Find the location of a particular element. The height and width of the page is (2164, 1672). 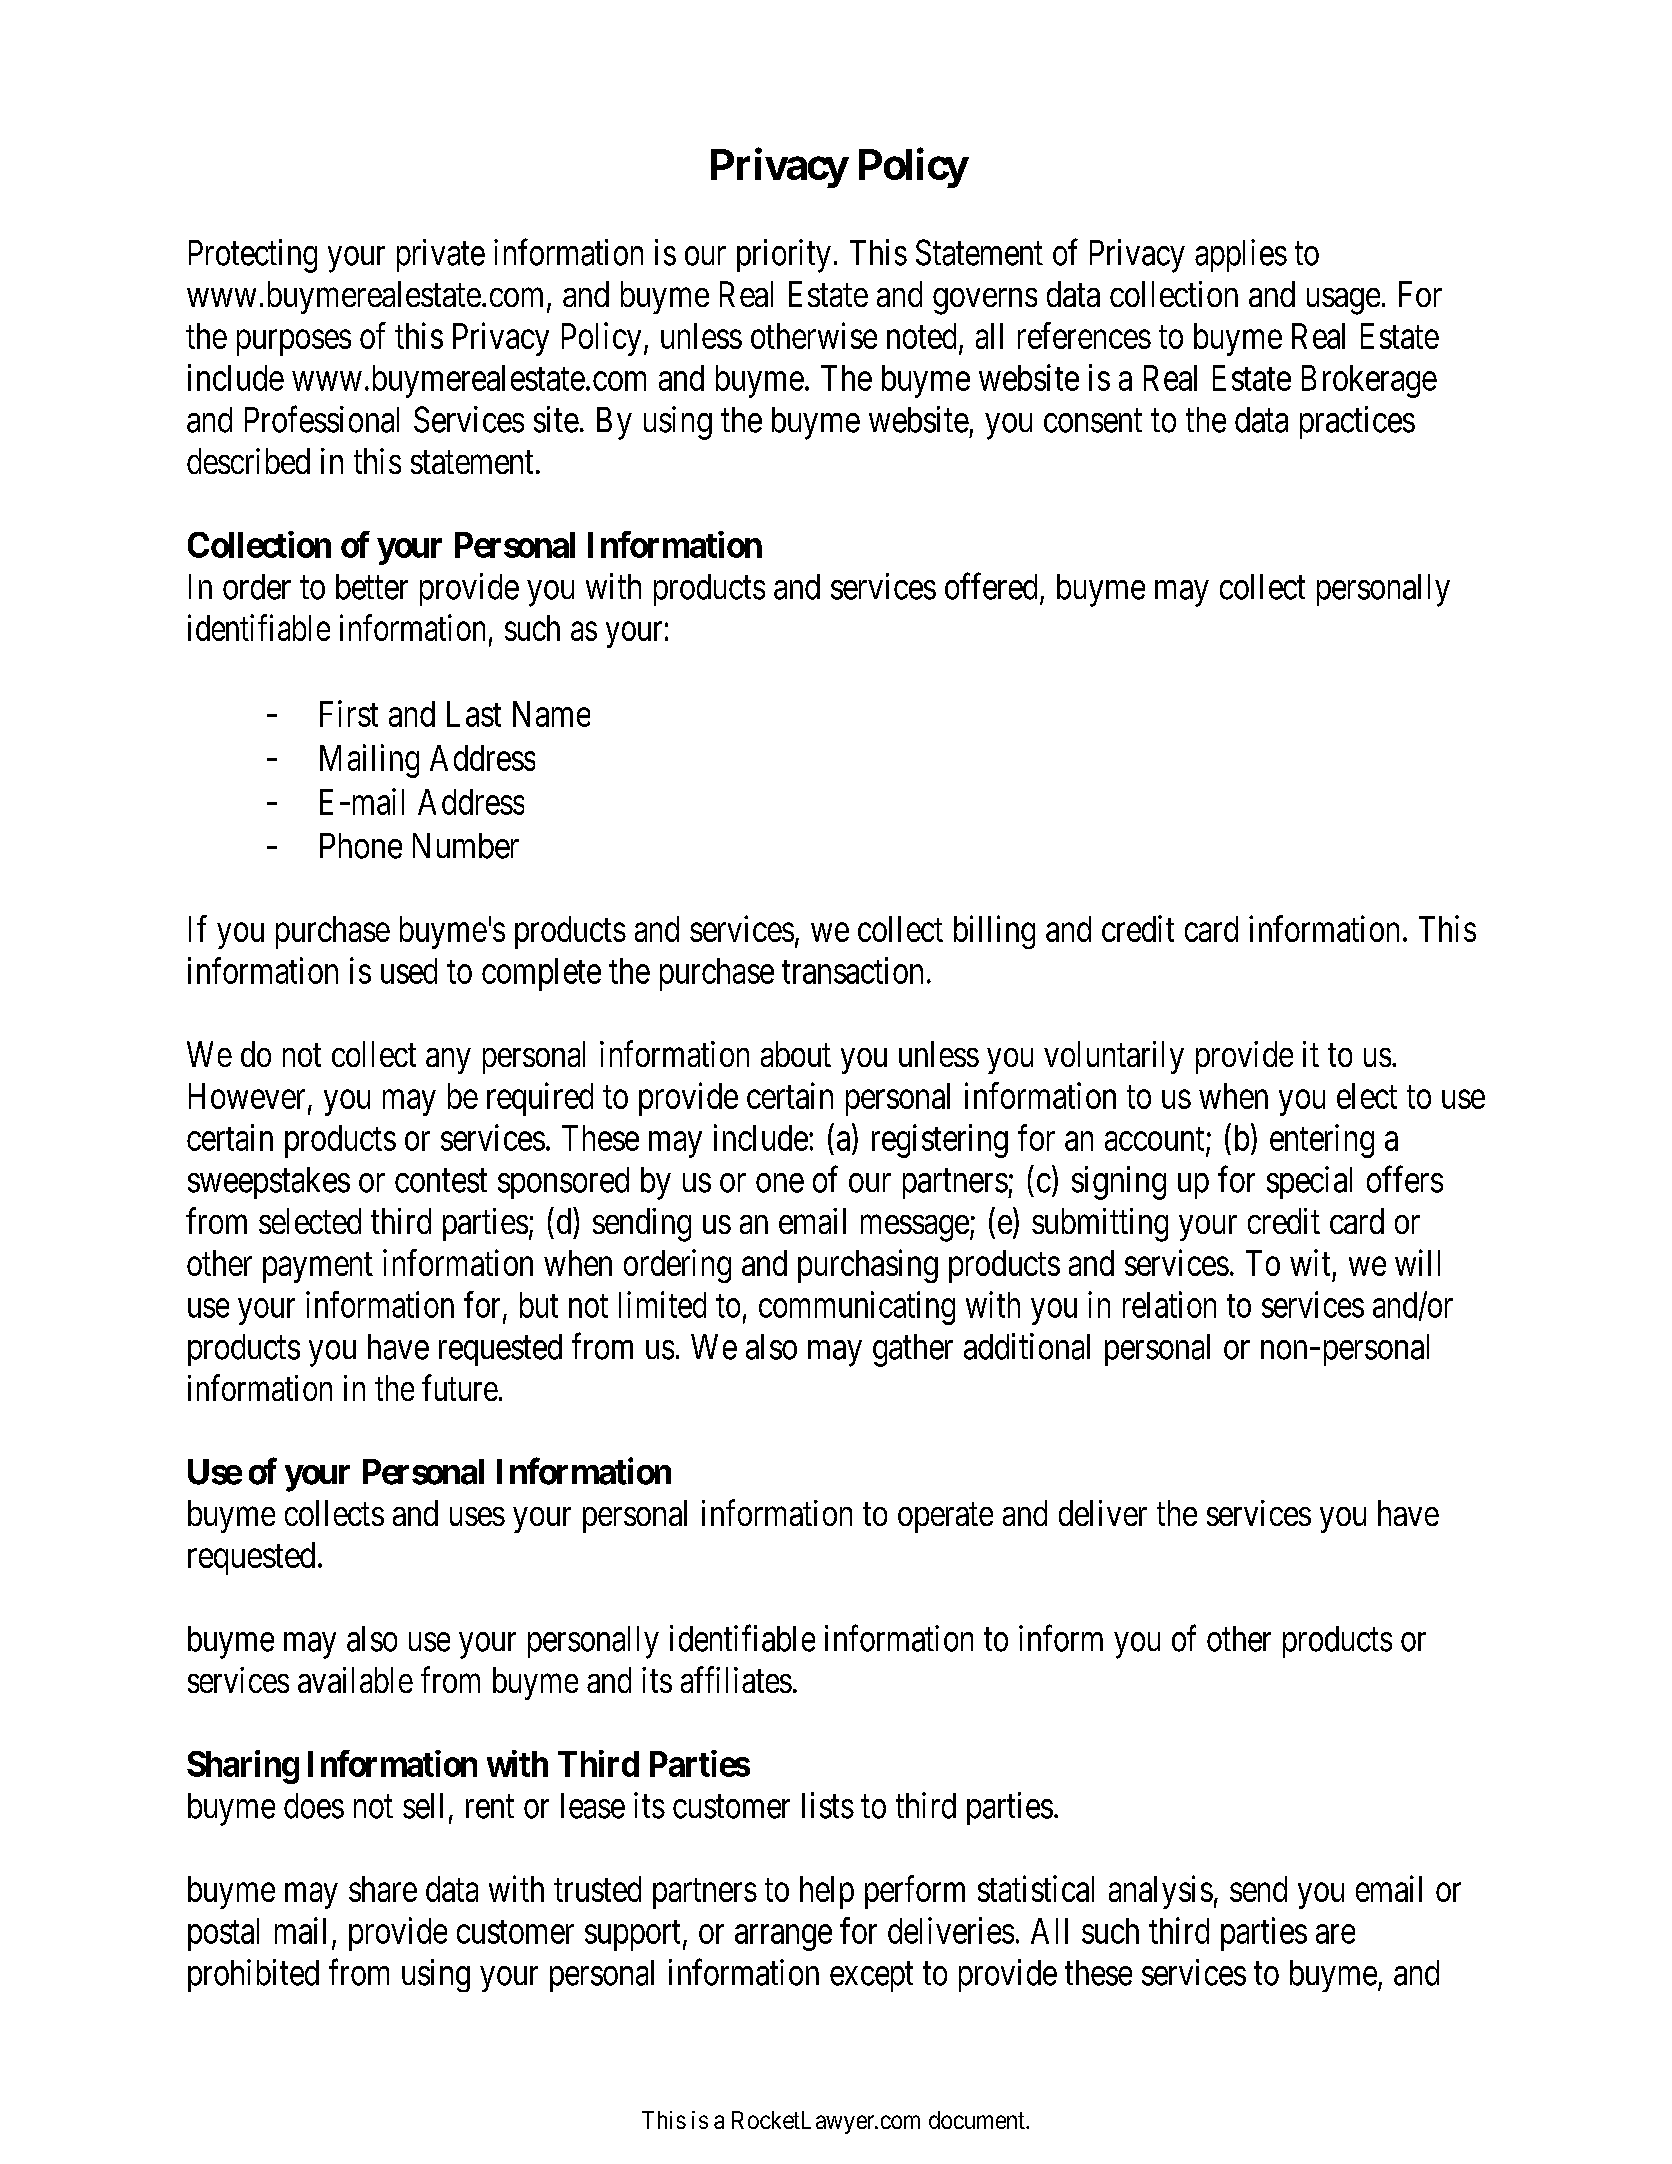

usage is located at coordinates (1343, 301).
